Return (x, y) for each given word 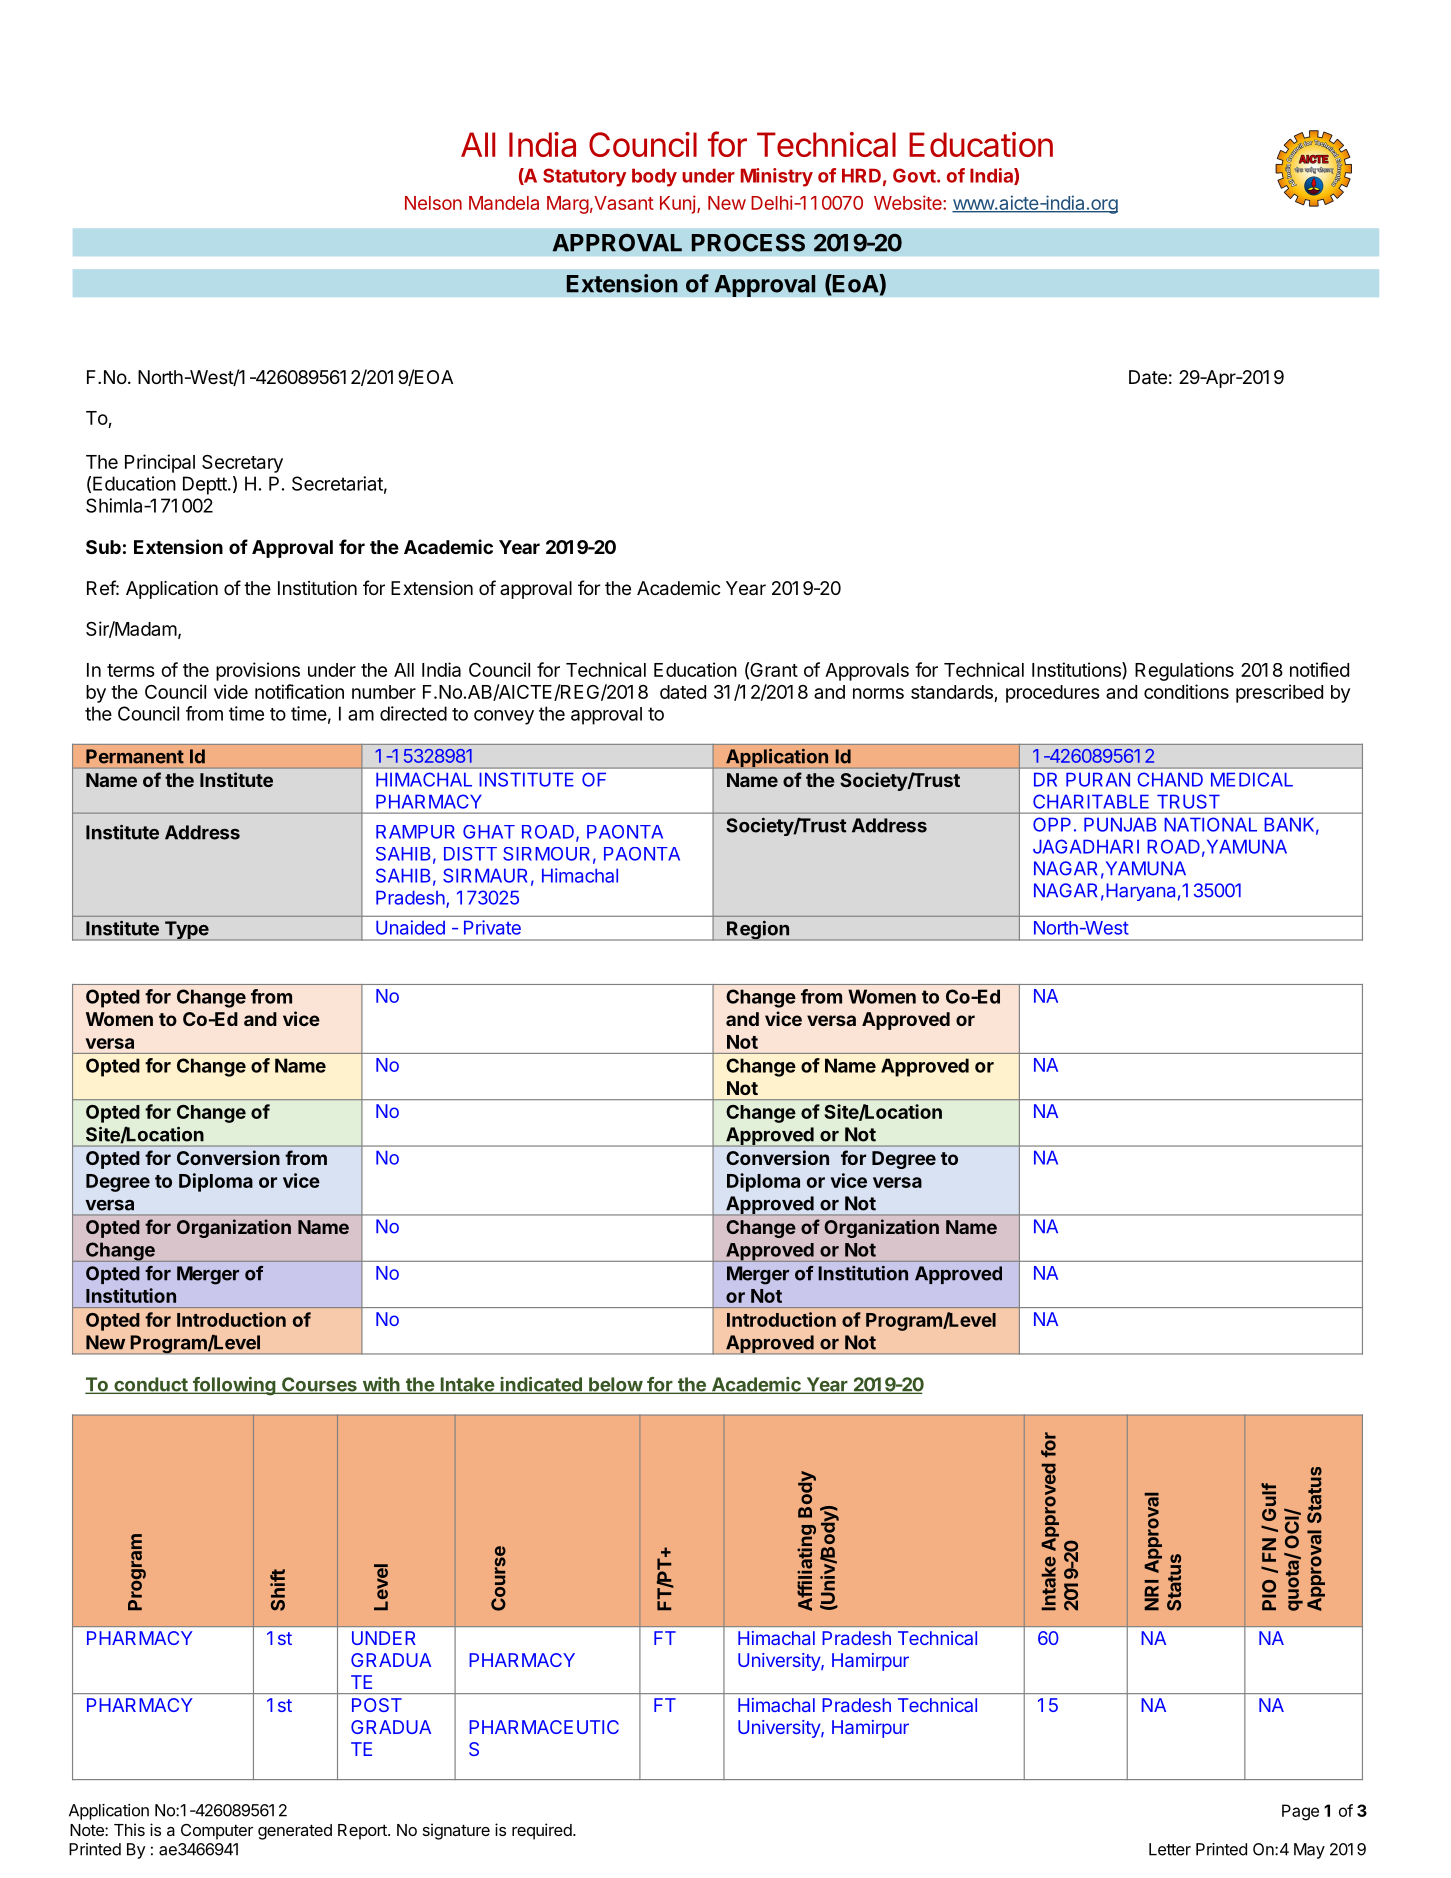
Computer (217, 1832)
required (543, 1831)
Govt (915, 175)
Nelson (433, 203)
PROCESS (748, 243)
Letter (1170, 1849)
